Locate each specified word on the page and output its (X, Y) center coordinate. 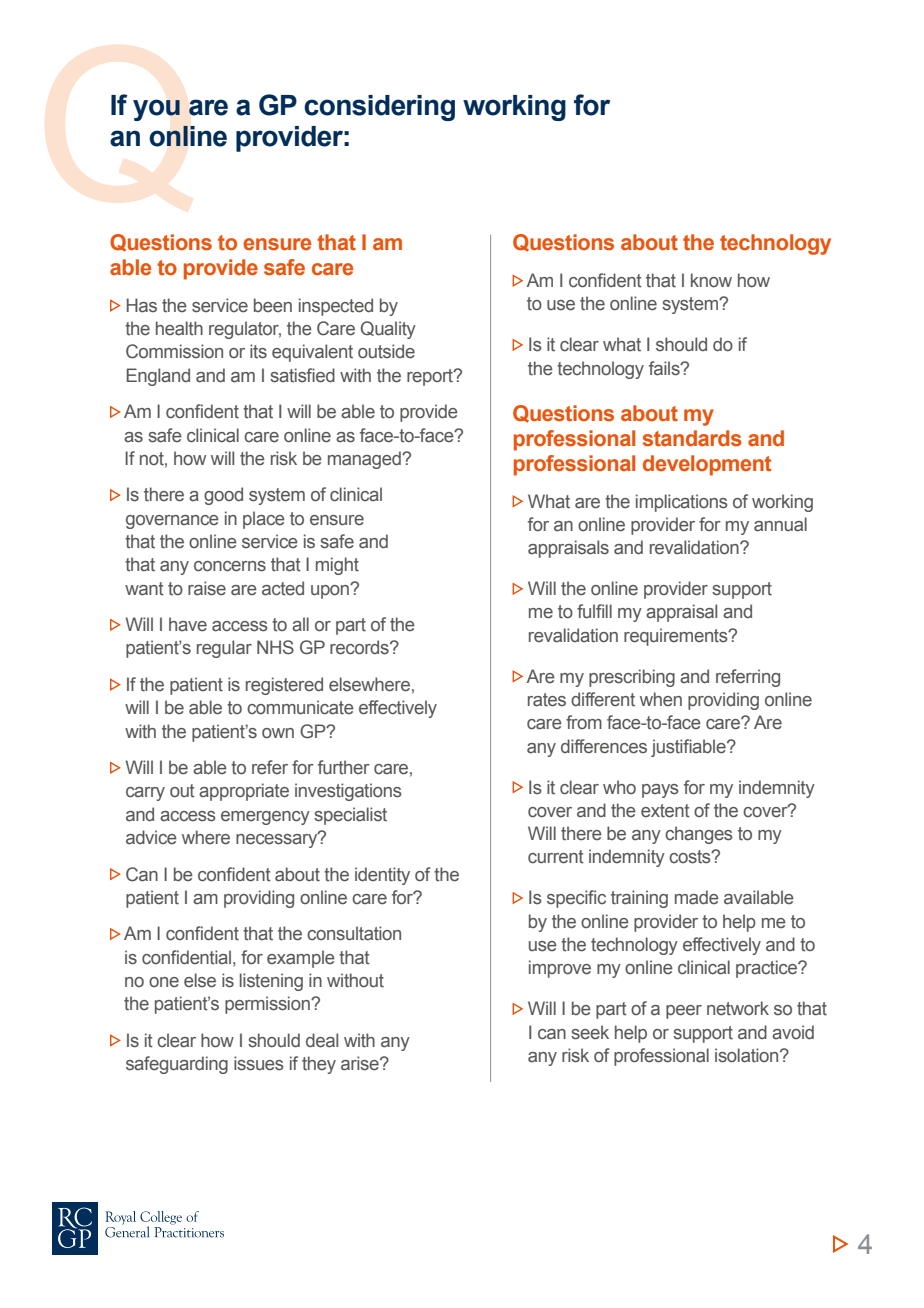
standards (692, 438)
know (711, 280)
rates (547, 700)
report (431, 377)
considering (379, 108)
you (156, 110)
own (278, 733)
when (661, 699)
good (223, 496)
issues (259, 1063)
